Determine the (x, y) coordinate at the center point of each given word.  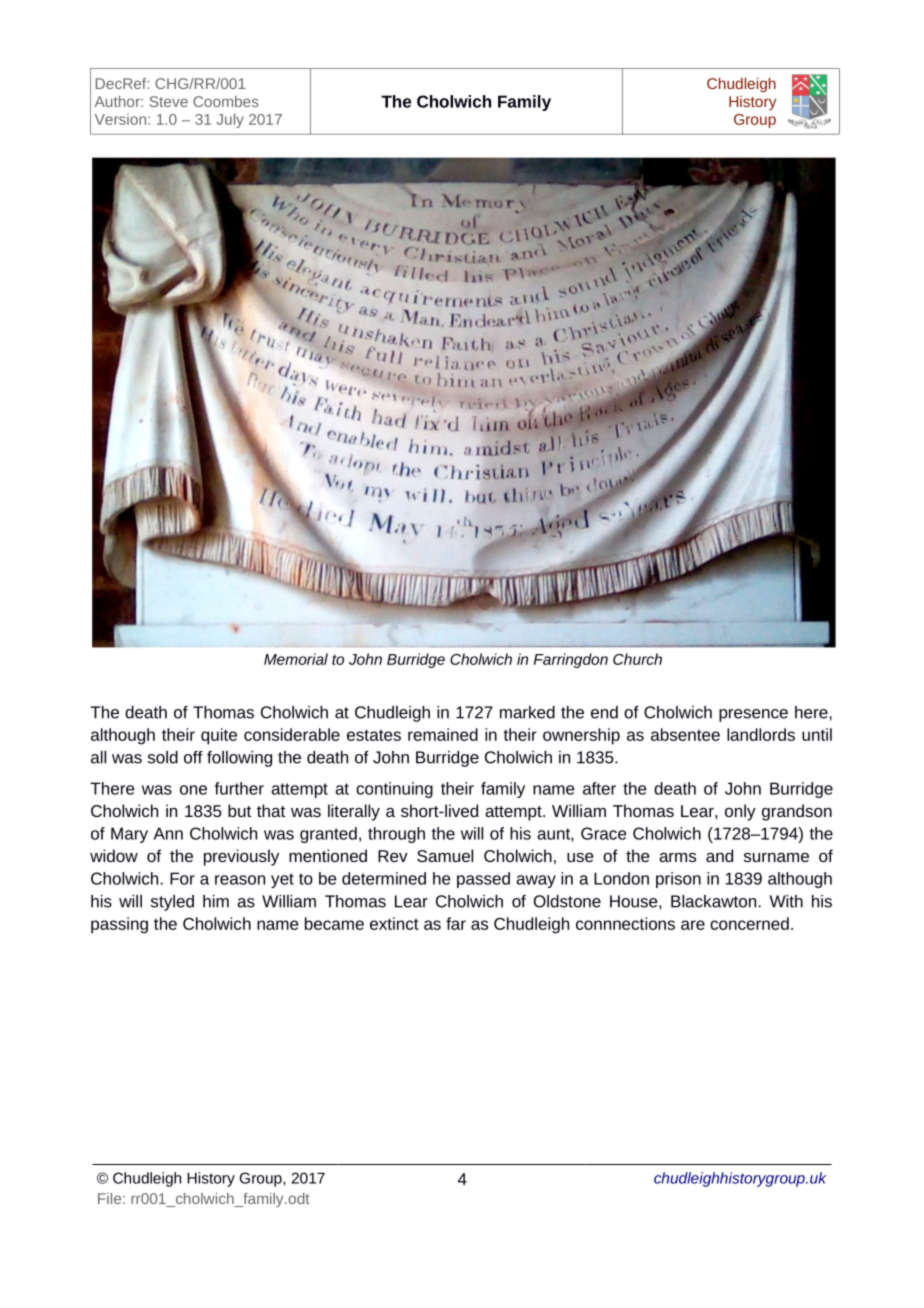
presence (753, 715)
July (230, 120)
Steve (169, 101)
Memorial (296, 659)
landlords (761, 734)
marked (527, 712)
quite (219, 736)
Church (637, 659)
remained (443, 734)
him (216, 901)
